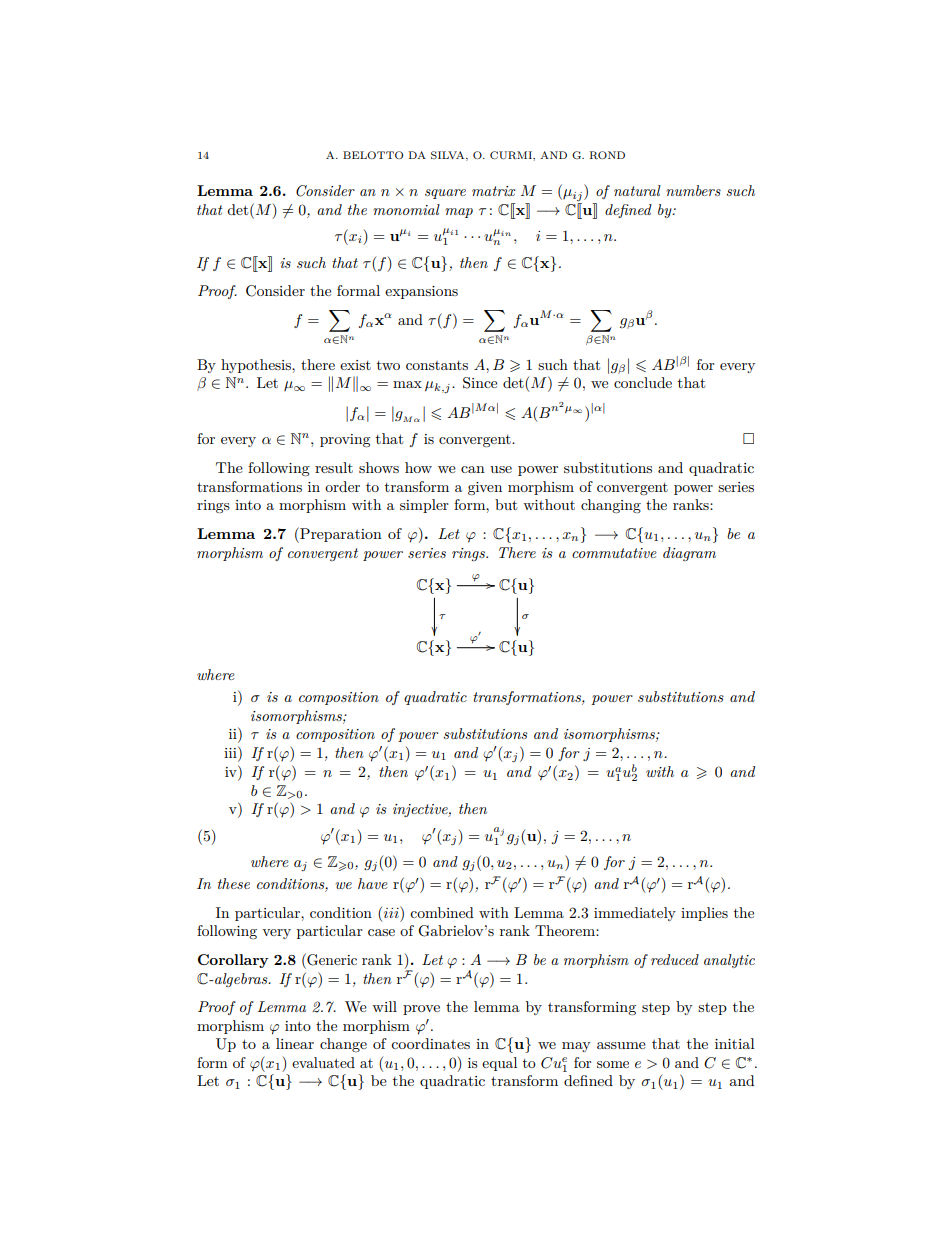 Image resolution: width=952 pixels, height=1233 pixels. What do you see at coordinates (480, 383) in the screenshot?
I see `Since` at bounding box center [480, 383].
